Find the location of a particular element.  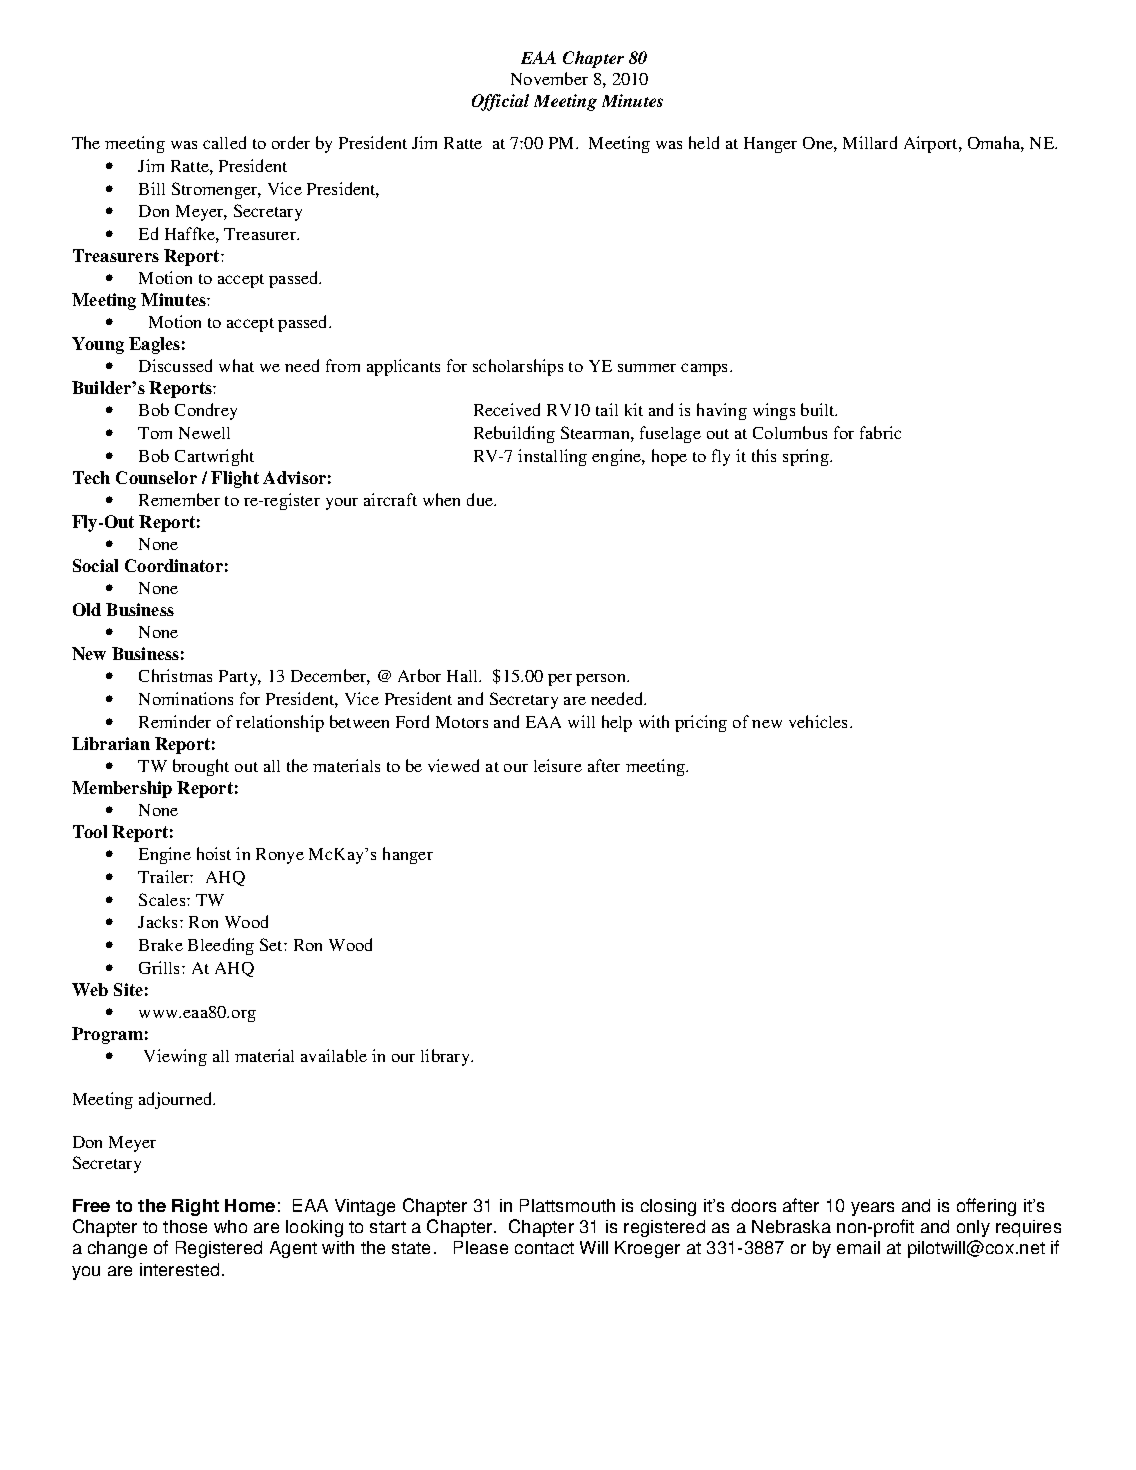

November is located at coordinates (549, 78).
